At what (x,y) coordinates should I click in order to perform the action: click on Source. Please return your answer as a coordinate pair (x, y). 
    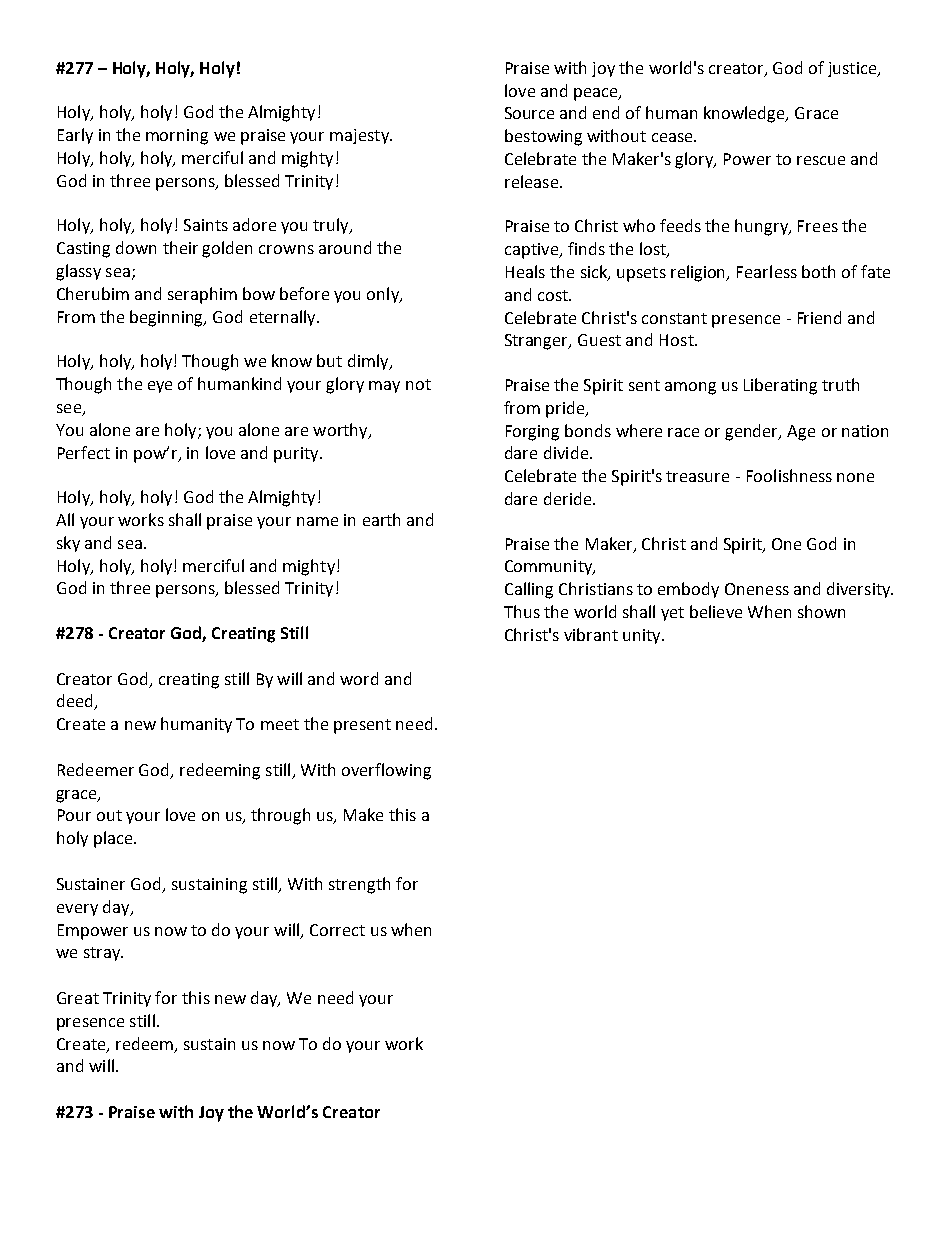
    Looking at the image, I should click on (529, 113).
